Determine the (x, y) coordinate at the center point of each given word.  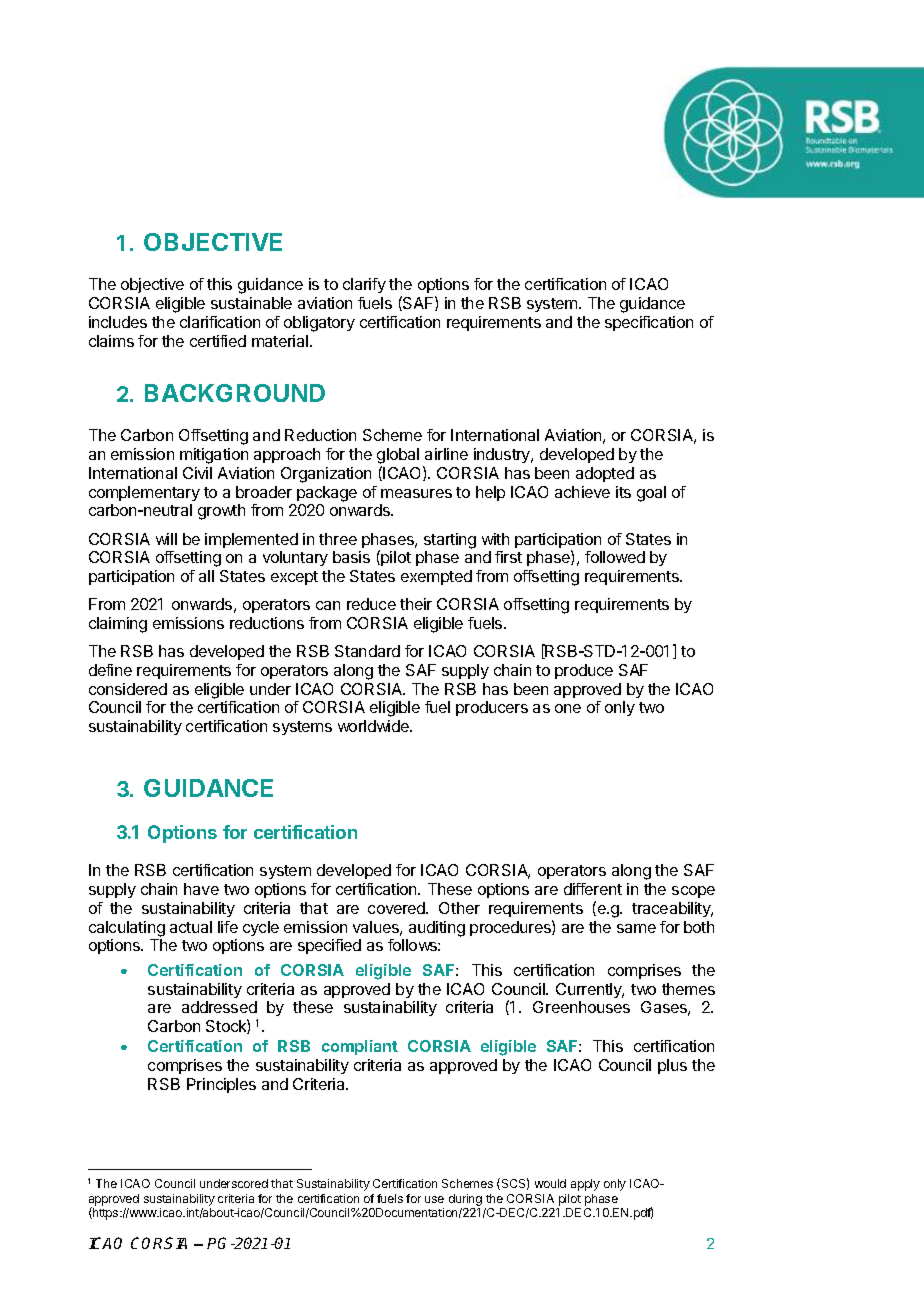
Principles (221, 1085)
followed (615, 557)
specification (649, 323)
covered (397, 908)
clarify (364, 285)
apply (585, 1185)
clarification (220, 322)
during (465, 1200)
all (206, 576)
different (593, 889)
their (416, 604)
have (201, 889)
